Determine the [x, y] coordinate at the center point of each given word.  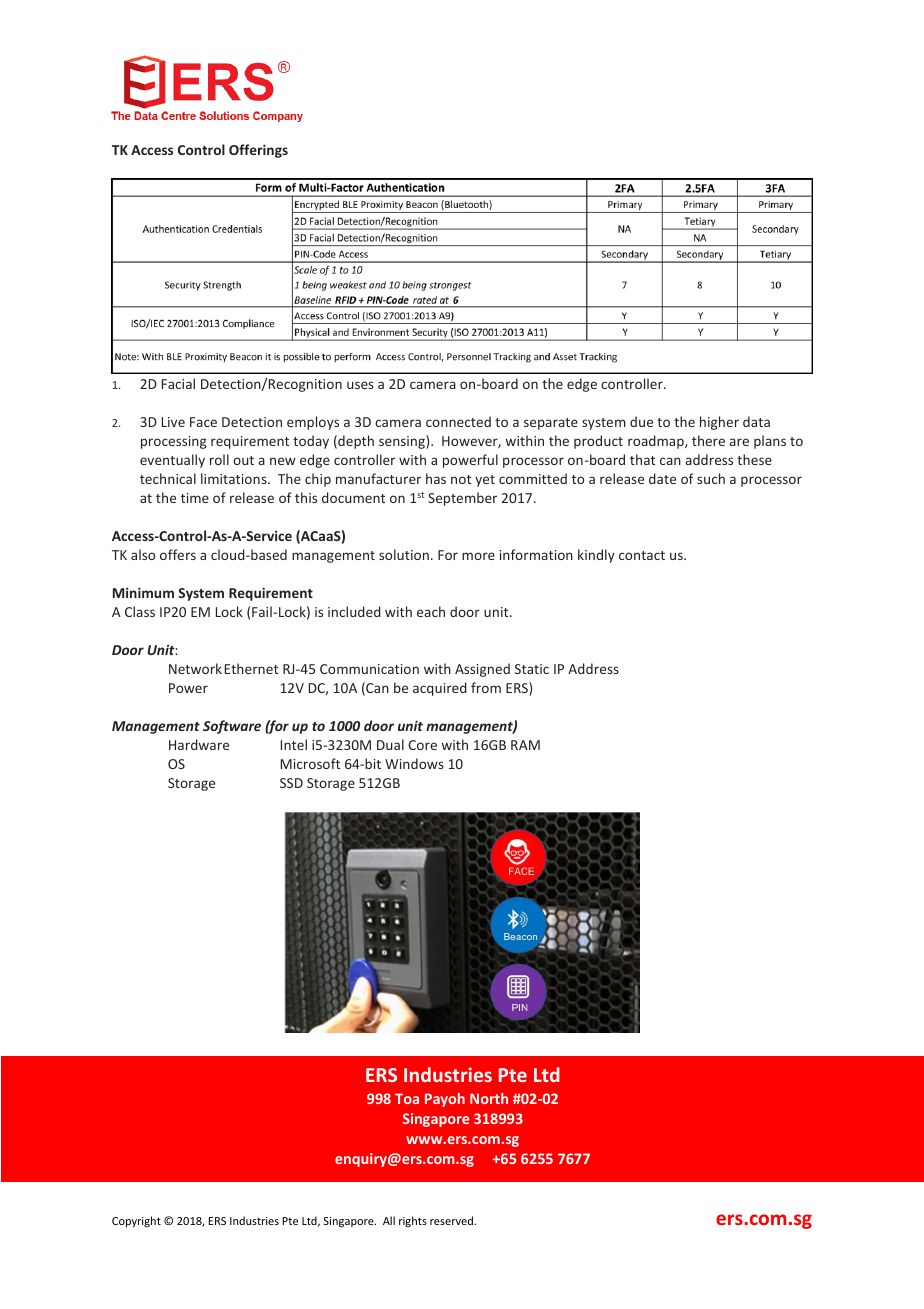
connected [458, 421]
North [489, 1098]
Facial [178, 383]
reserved [452, 1220]
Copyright [136, 1221]
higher [719, 423]
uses [360, 385]
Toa [407, 1098]
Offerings [258, 151]
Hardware [199, 744]
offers [178, 554]
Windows [414, 763]
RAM [525, 745]
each [431, 611]
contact [642, 555]
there [708, 440]
